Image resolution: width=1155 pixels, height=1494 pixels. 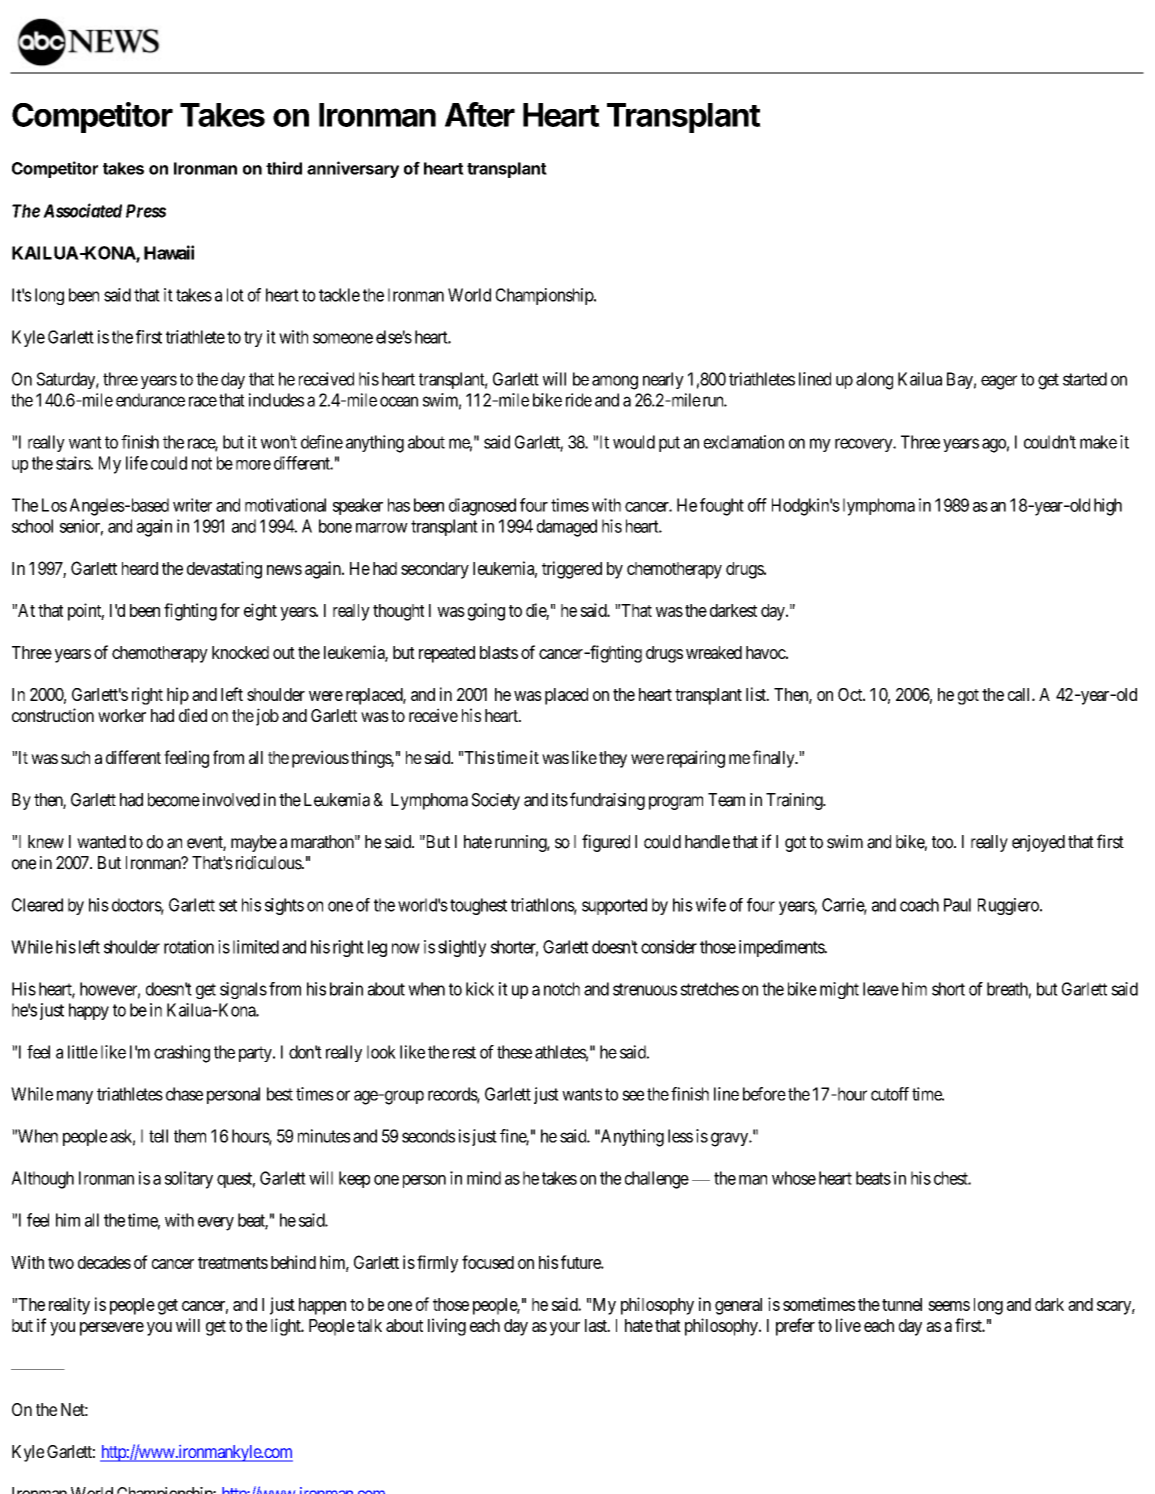 I want to click on heard, so click(x=140, y=568).
